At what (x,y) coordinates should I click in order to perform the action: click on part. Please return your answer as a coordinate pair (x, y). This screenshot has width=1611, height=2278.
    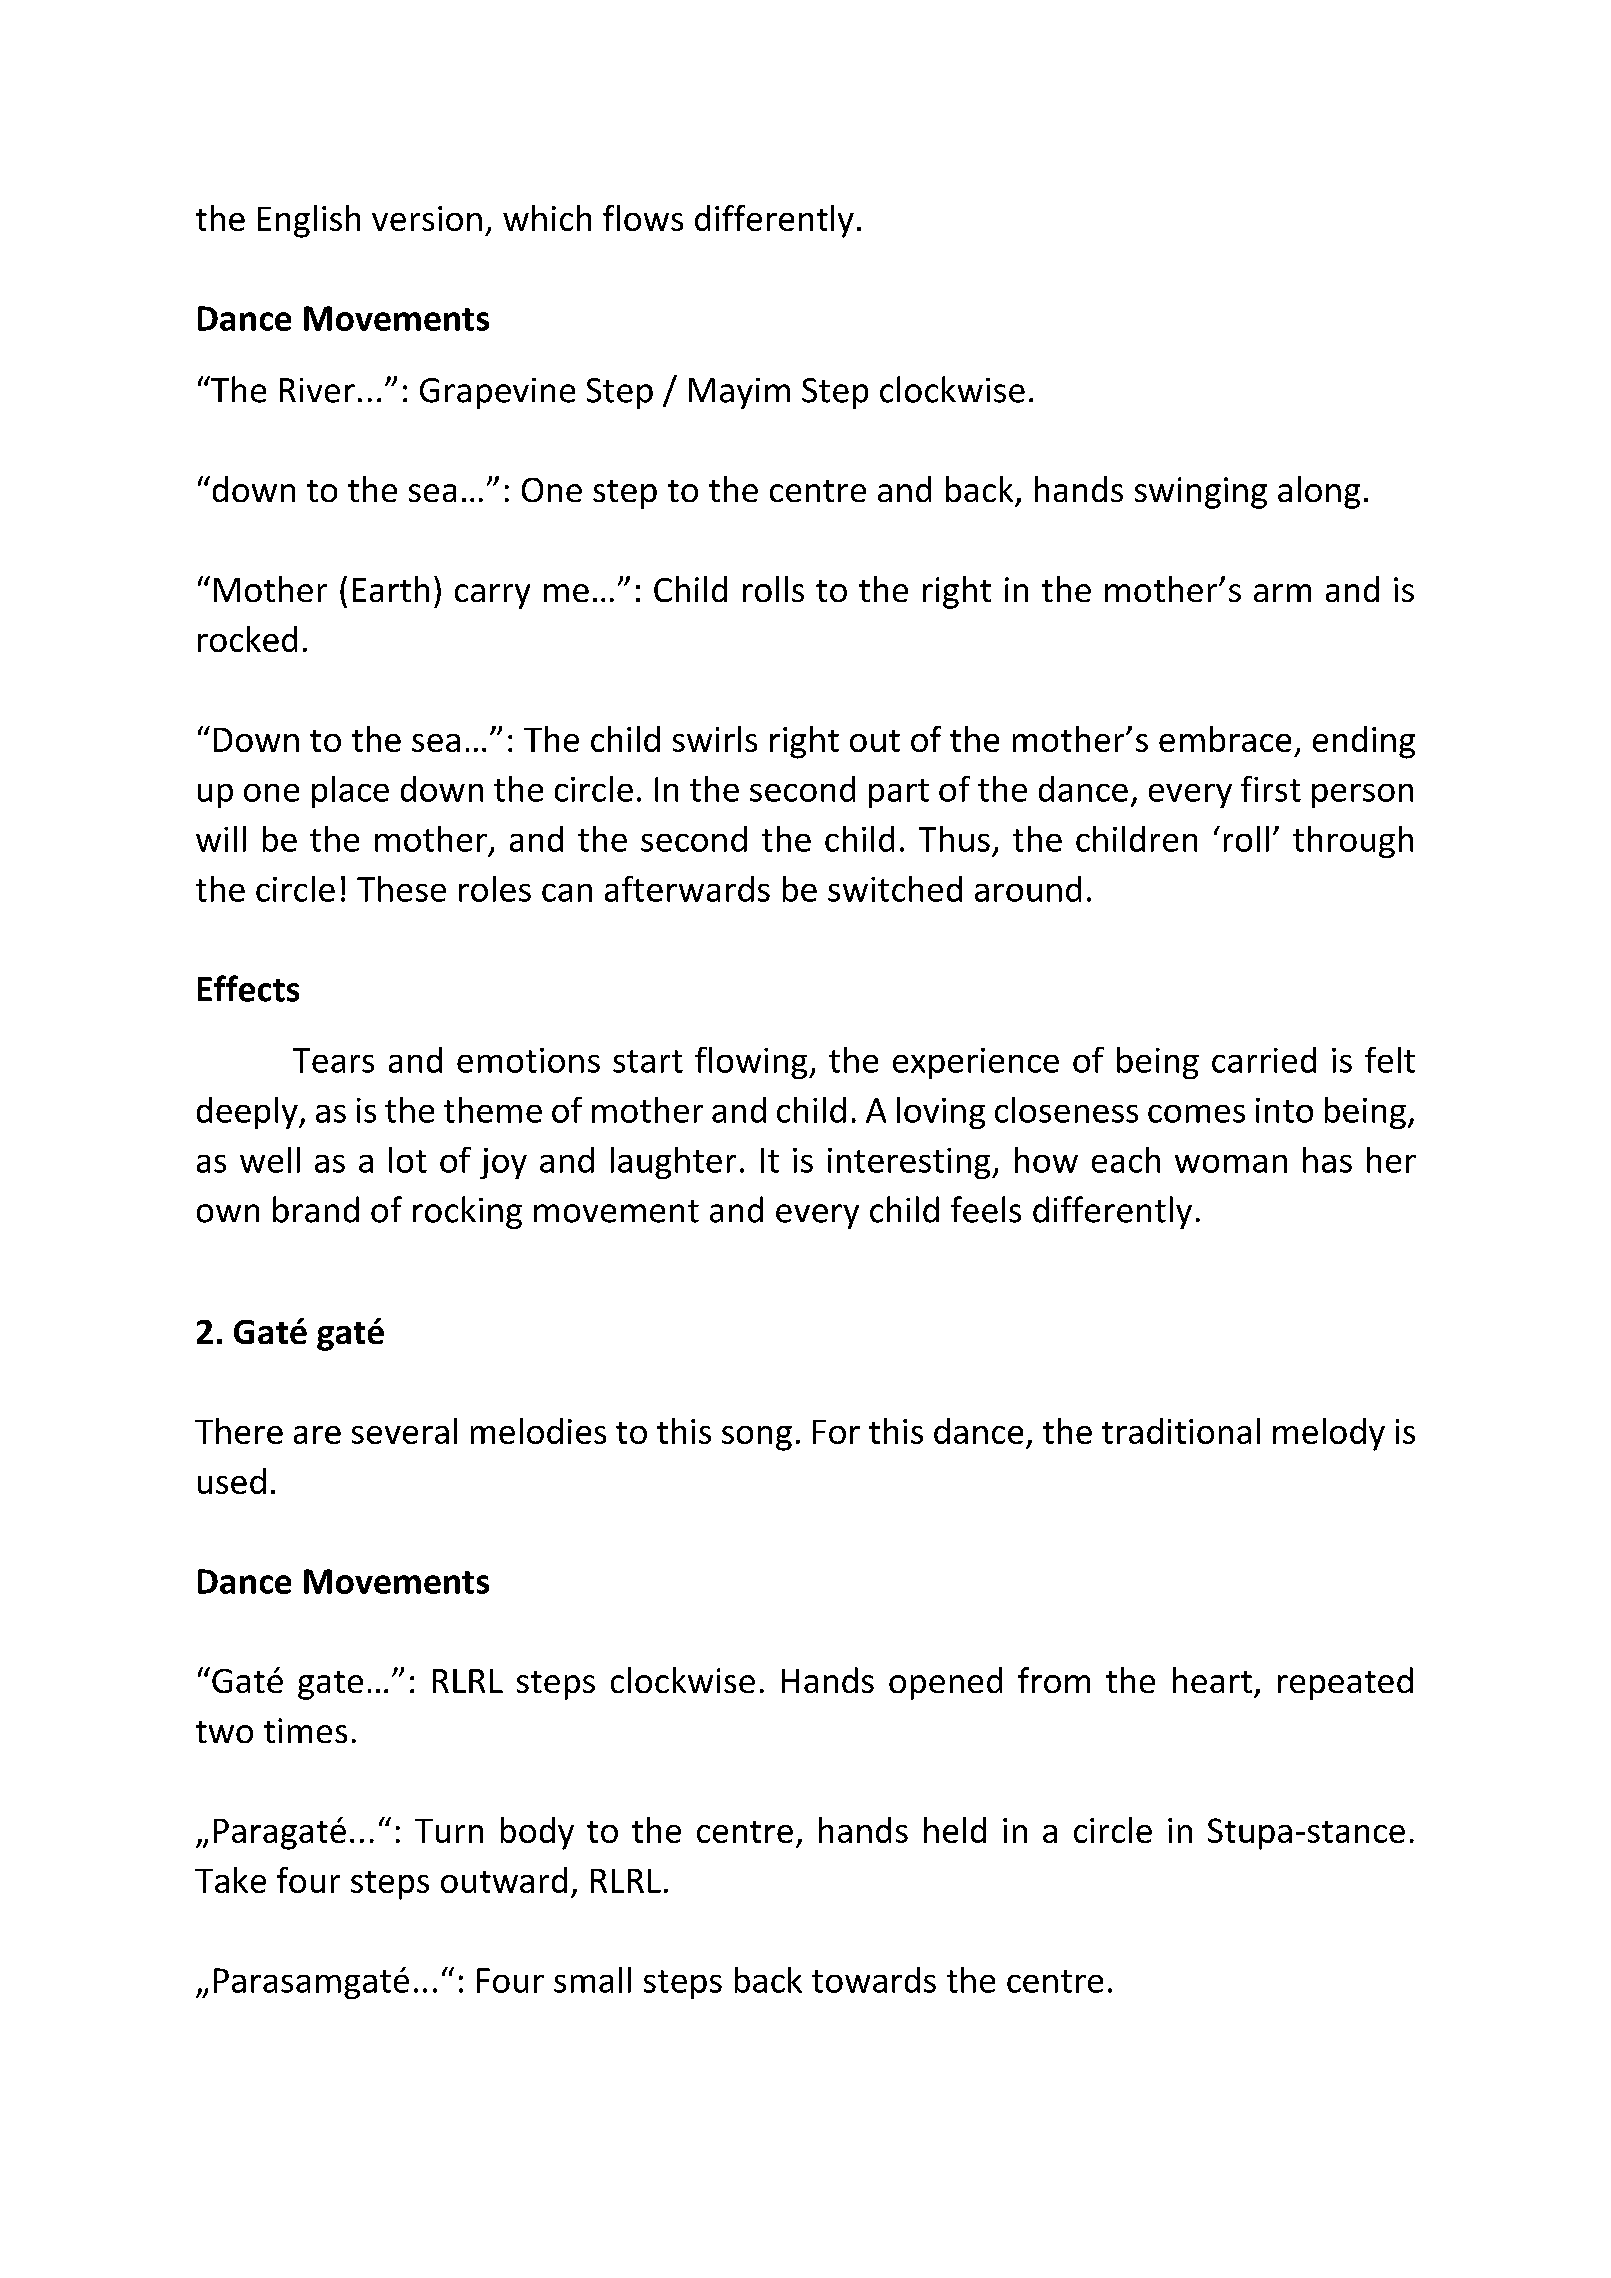
    Looking at the image, I should click on (899, 793).
